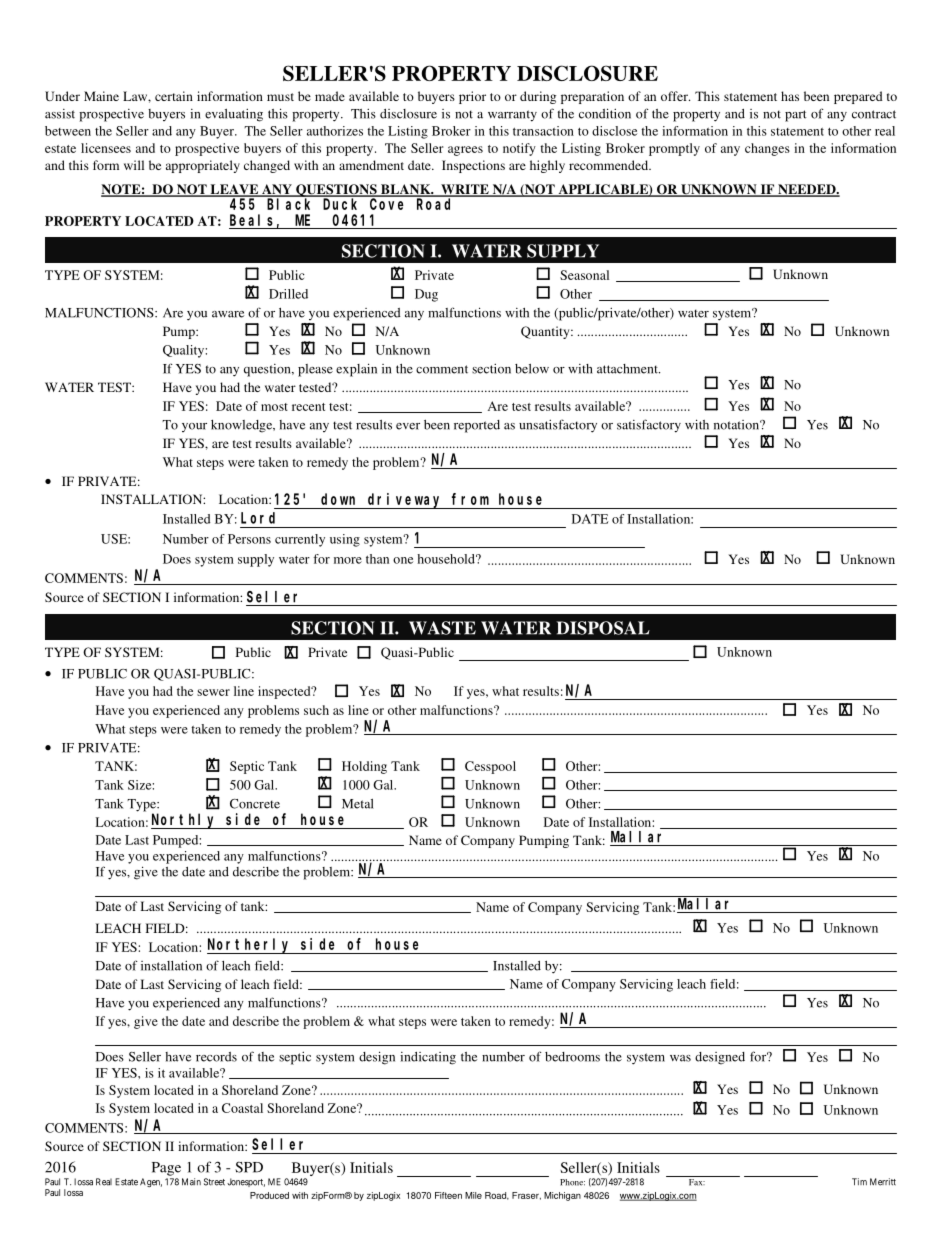 Image resolution: width=952 pixels, height=1233 pixels. What do you see at coordinates (213, 692) in the document?
I see `sewer` at bounding box center [213, 692].
